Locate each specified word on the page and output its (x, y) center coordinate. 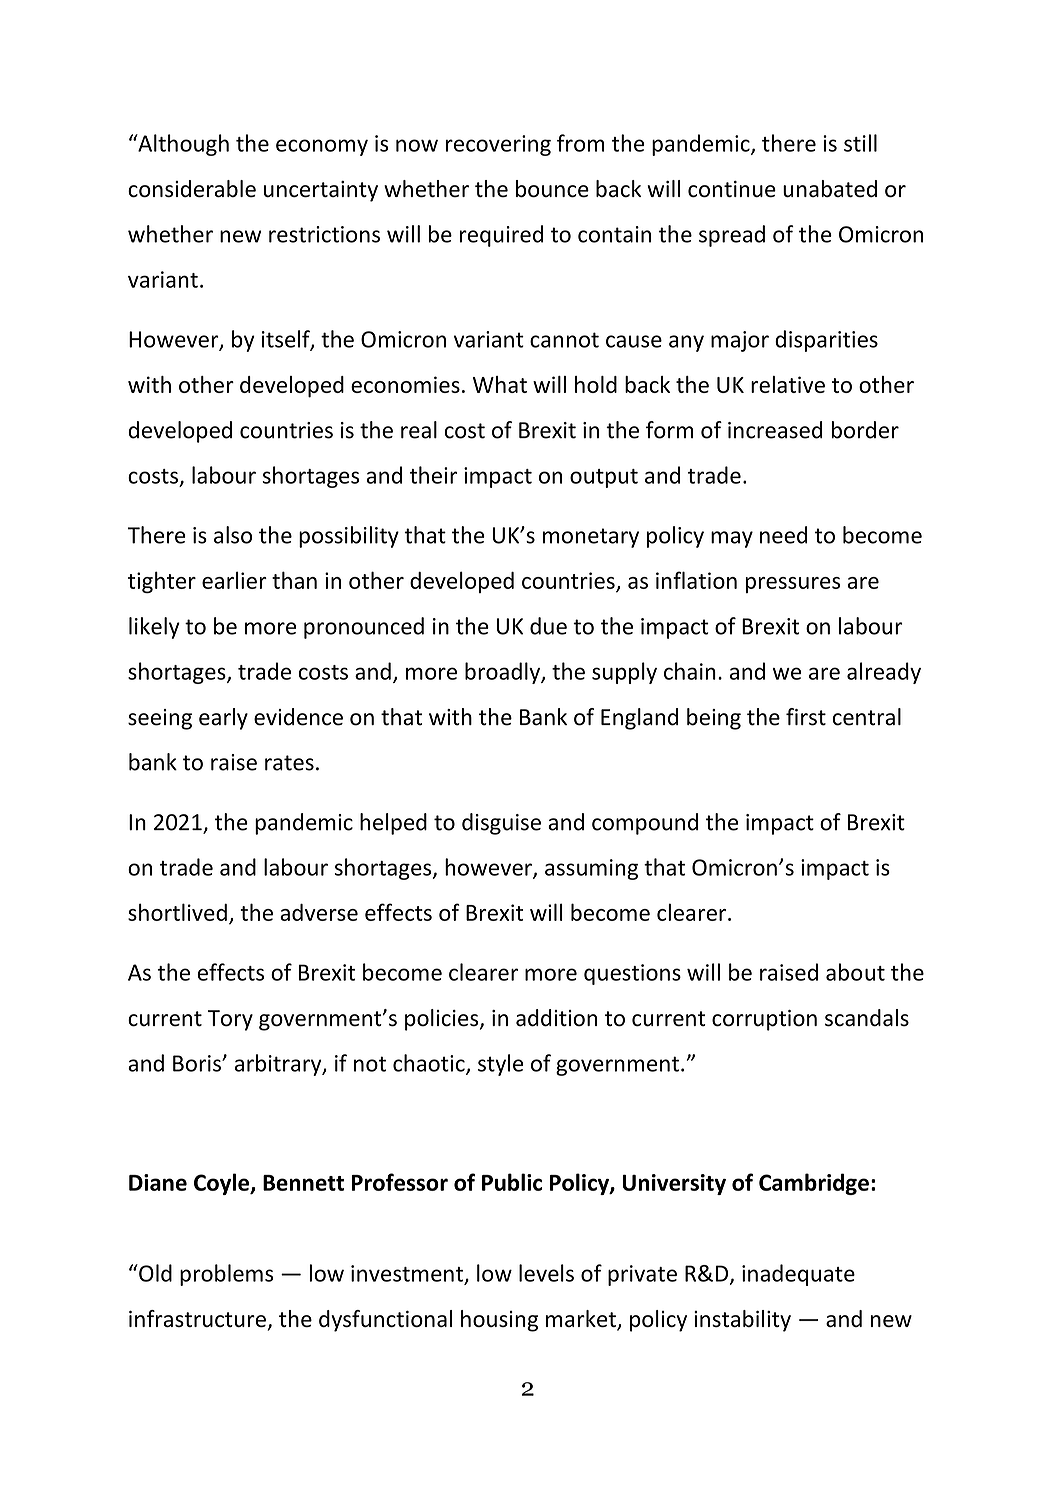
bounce (552, 189)
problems (226, 1275)
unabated (830, 189)
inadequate (798, 1275)
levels (546, 1273)
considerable (192, 189)
